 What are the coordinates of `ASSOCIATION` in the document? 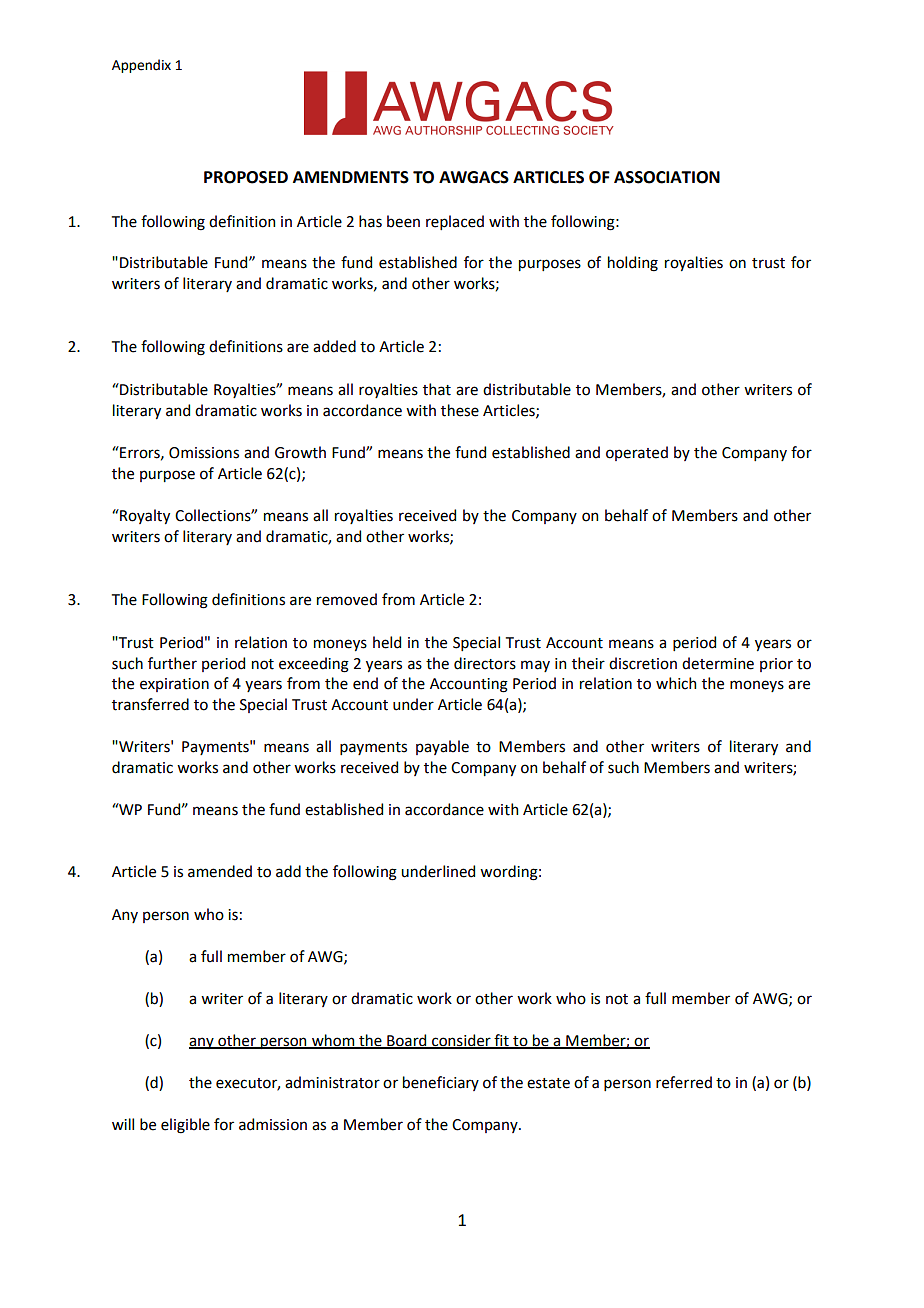 It's located at (667, 177).
